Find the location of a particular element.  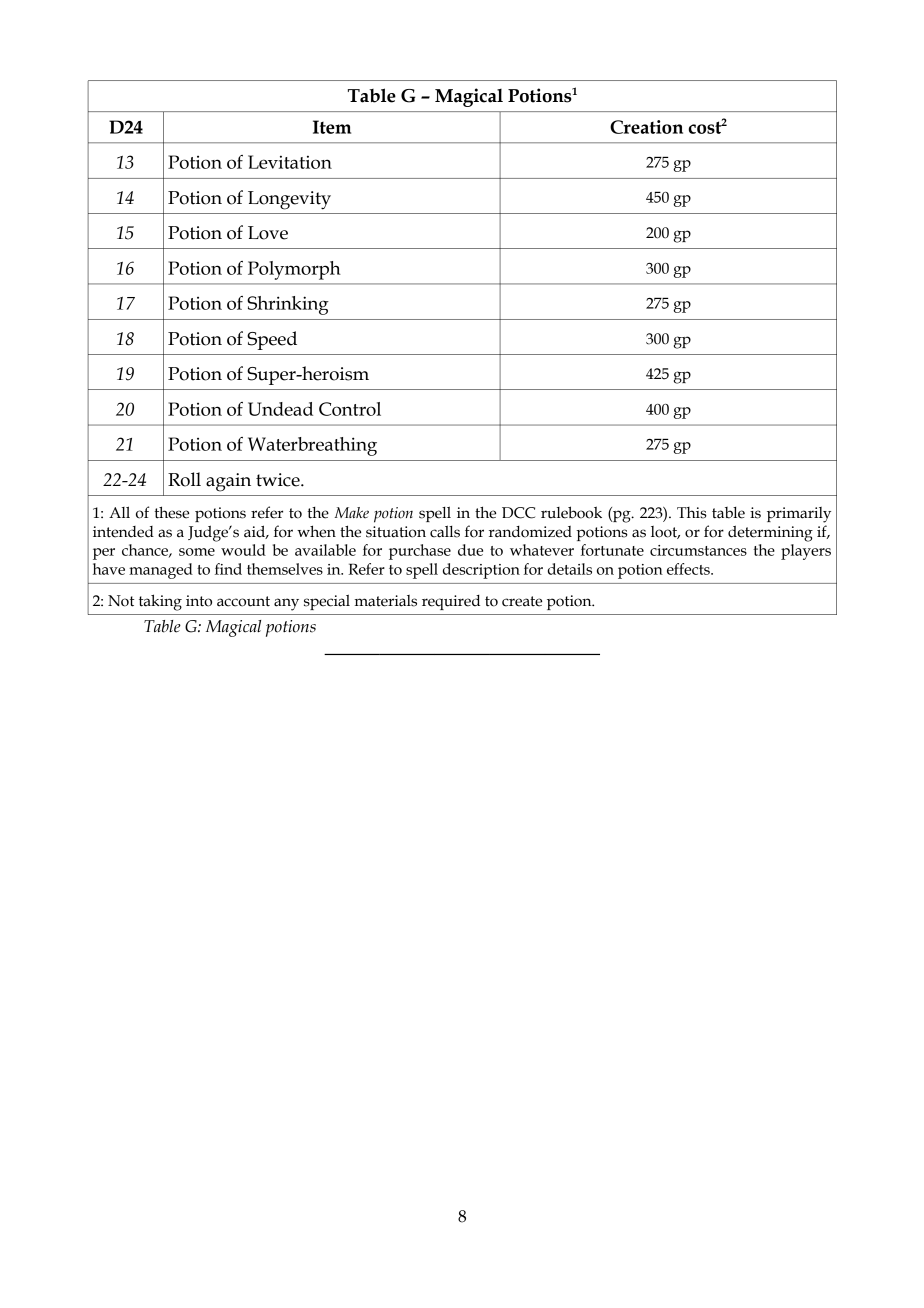

required is located at coordinates (451, 602).
